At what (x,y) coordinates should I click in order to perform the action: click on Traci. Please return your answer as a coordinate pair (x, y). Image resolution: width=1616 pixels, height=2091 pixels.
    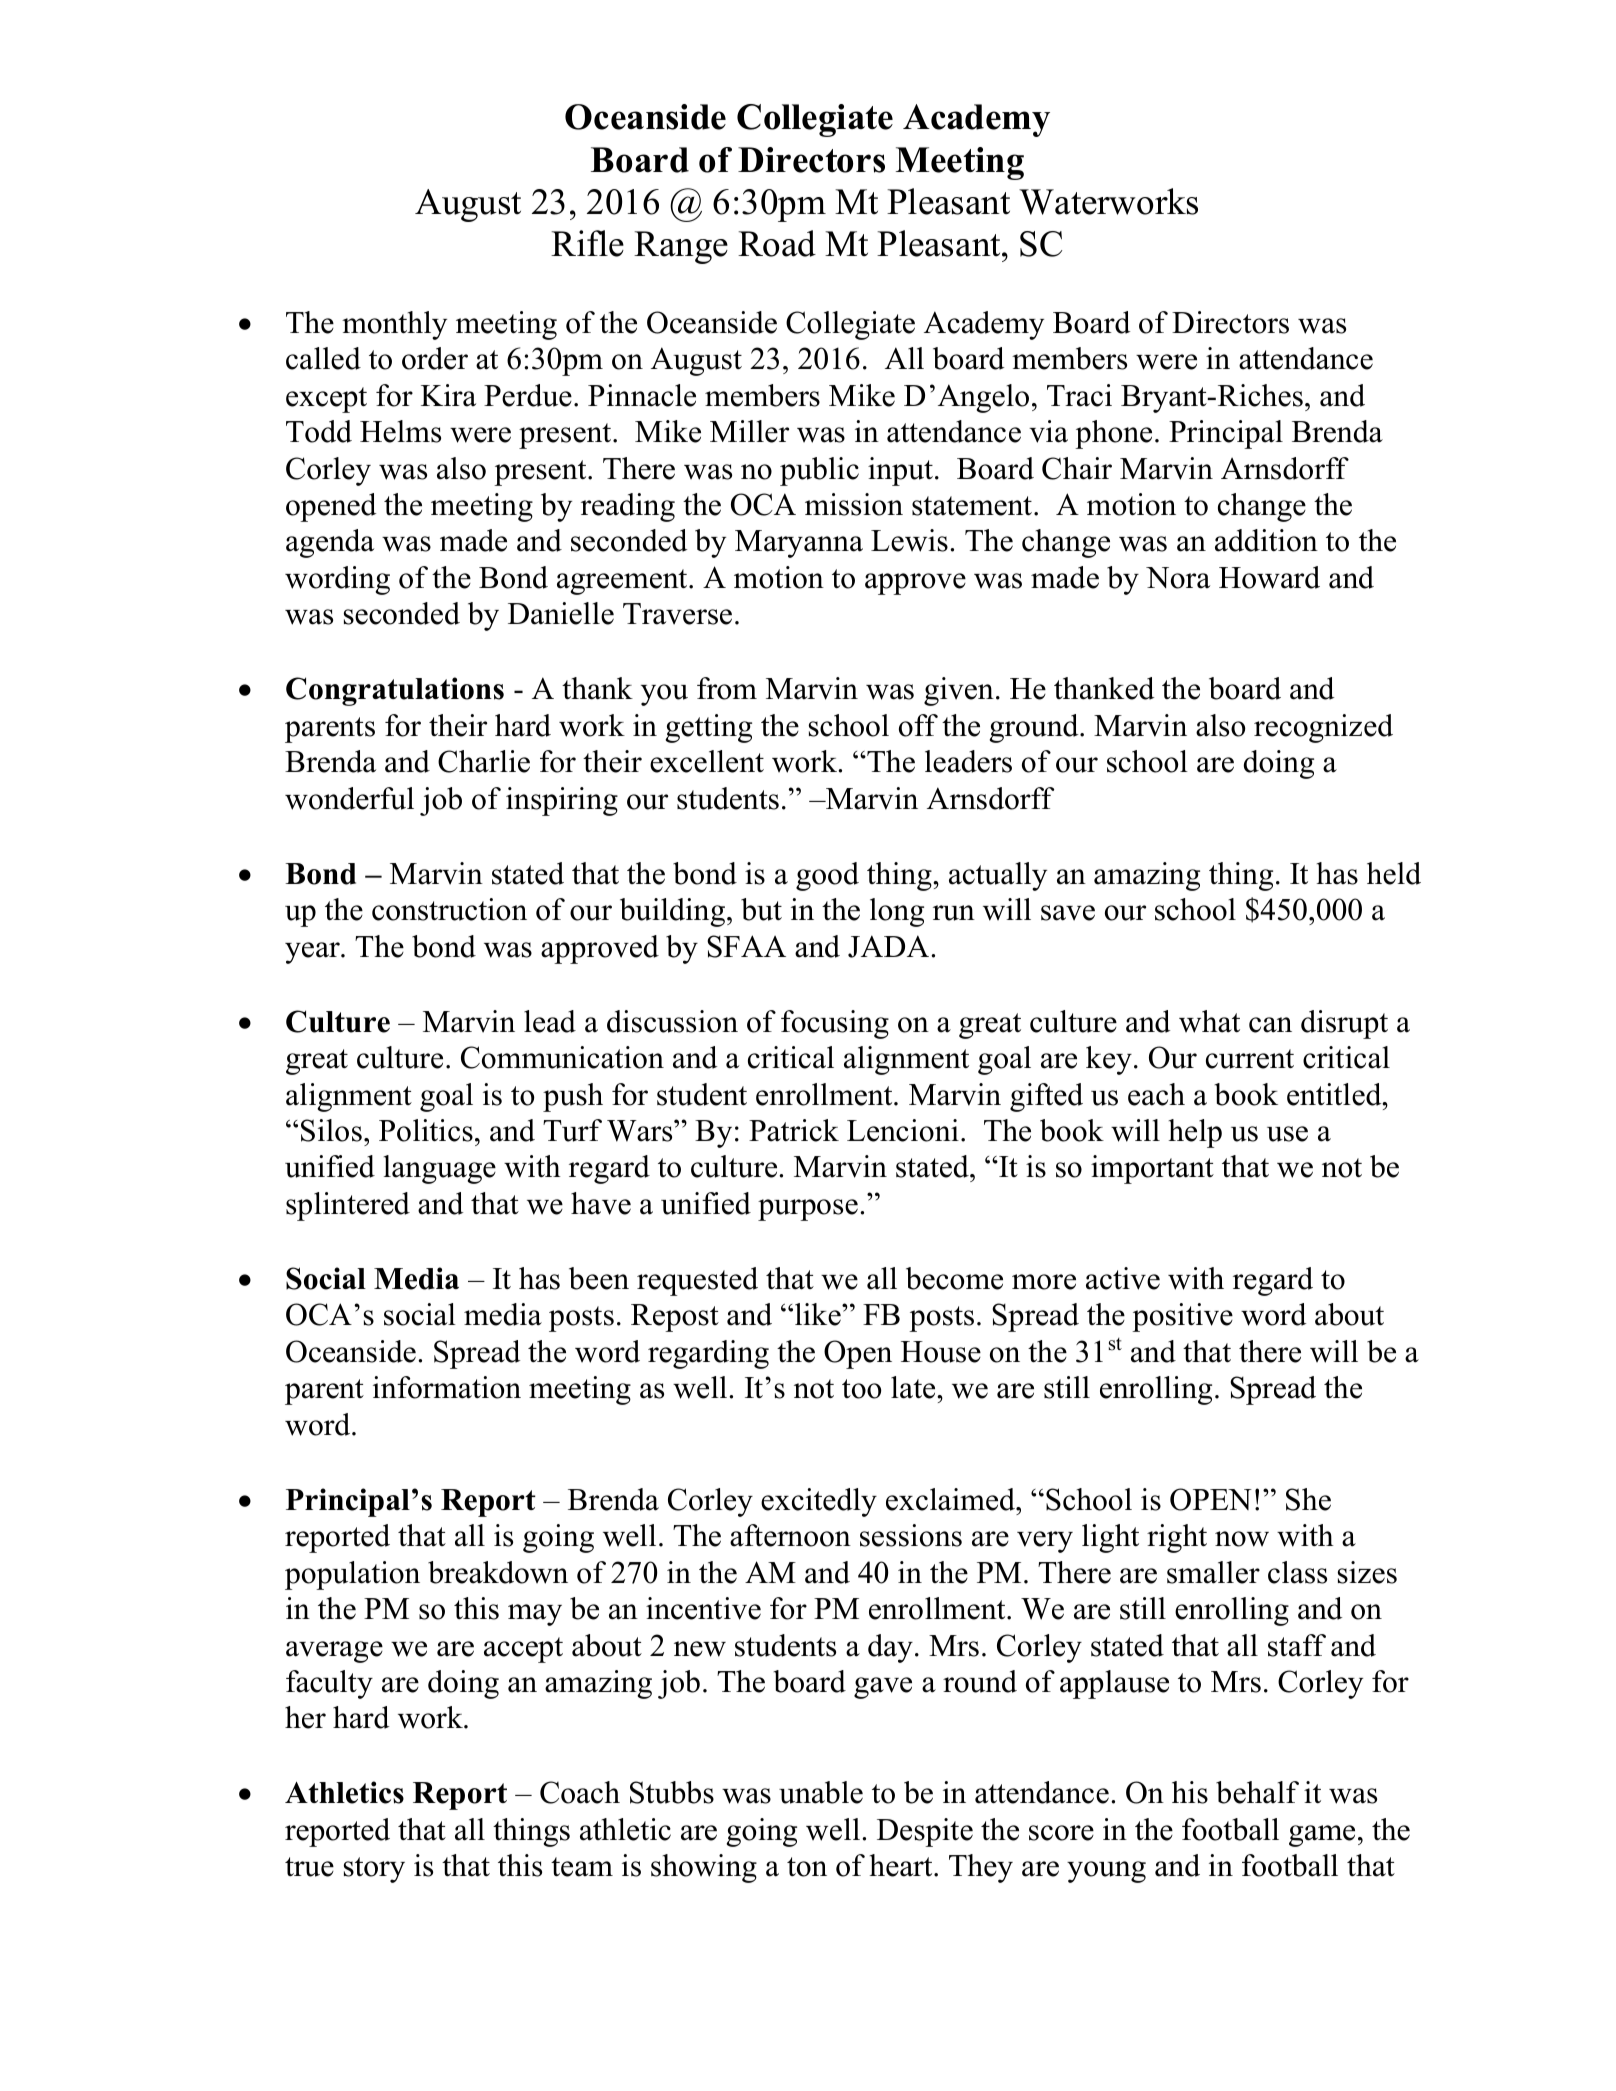
    Looking at the image, I should click on (1079, 395).
